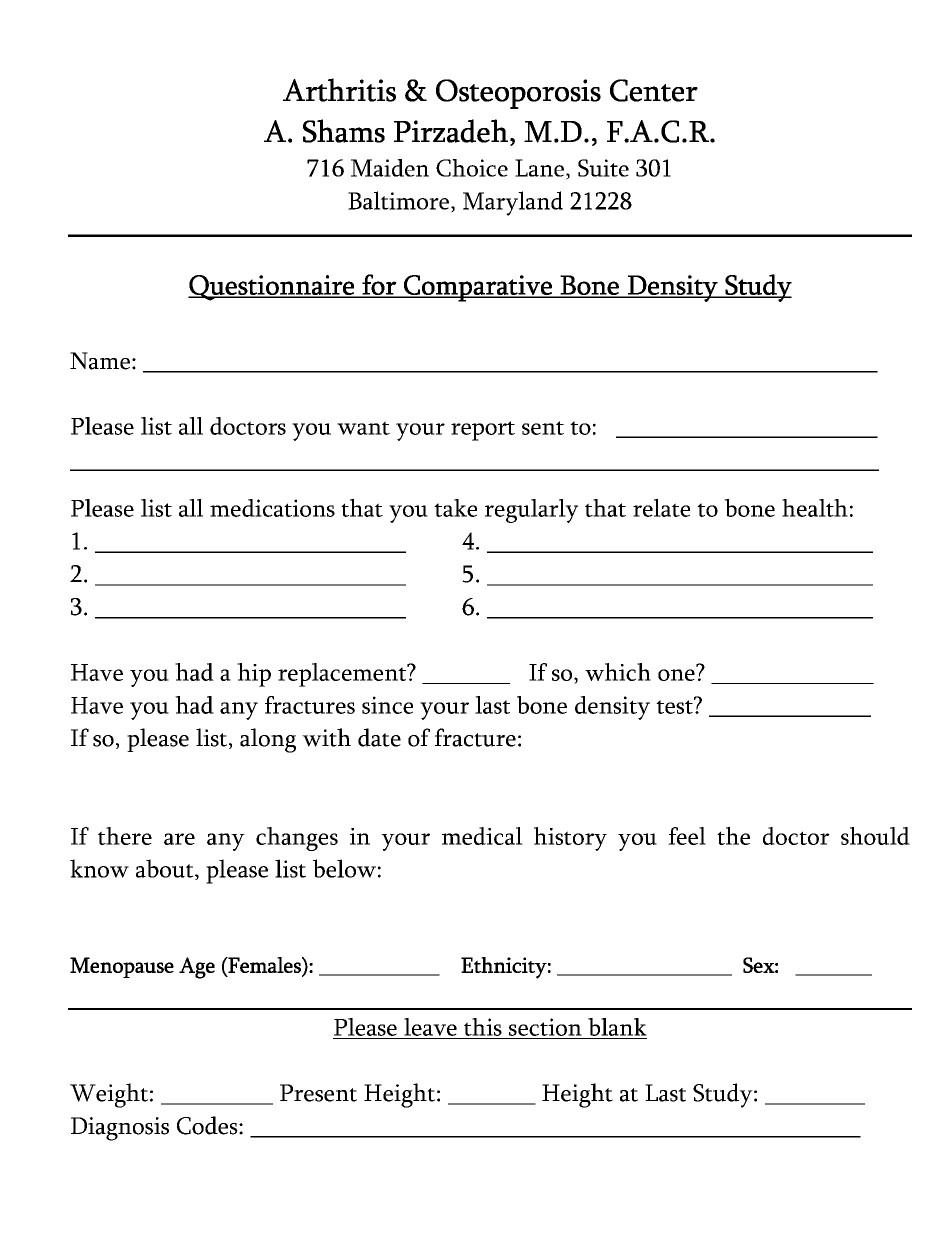 The height and width of the screenshot is (1233, 952). What do you see at coordinates (100, 361) in the screenshot?
I see `Name` at bounding box center [100, 361].
